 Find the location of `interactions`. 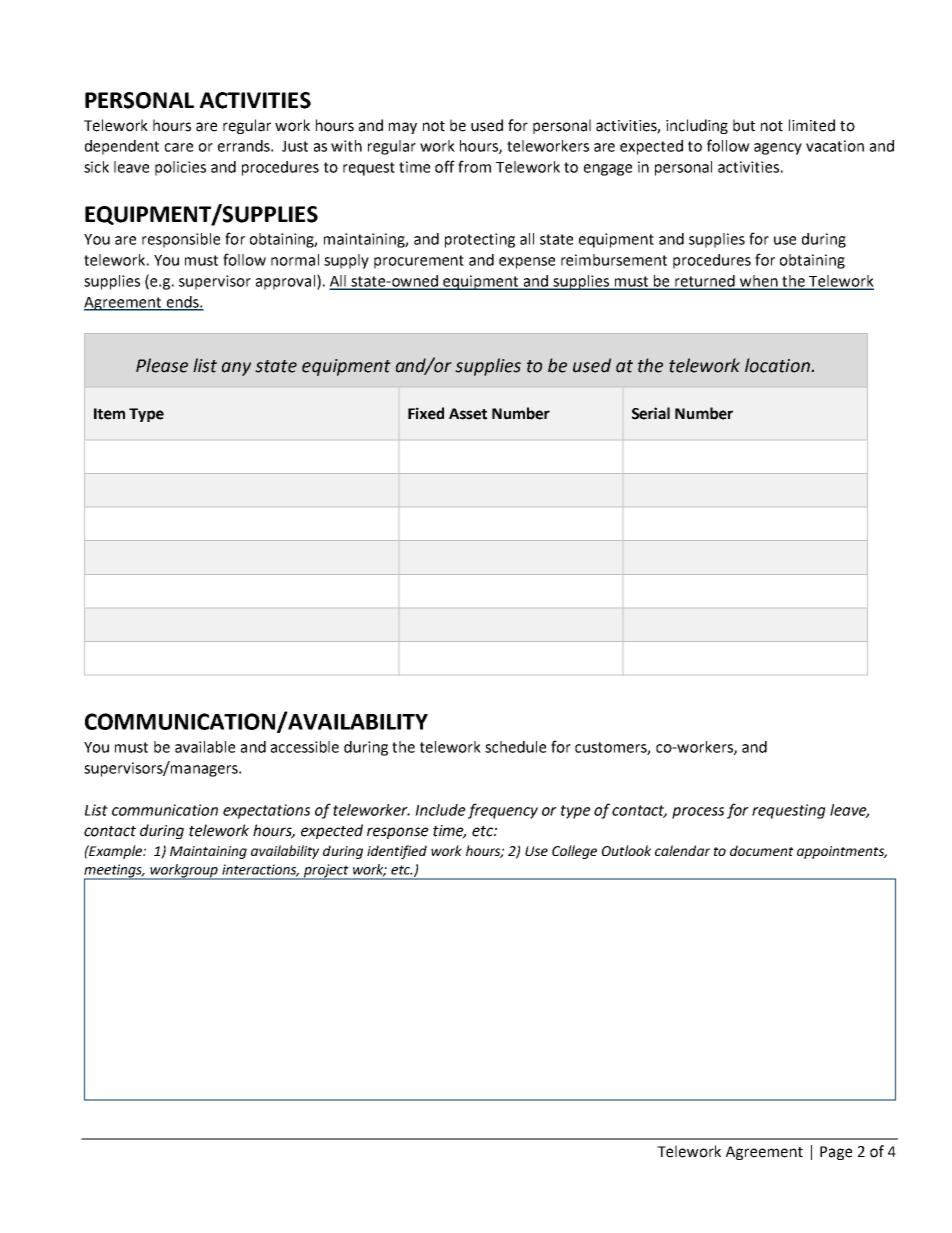

interactions is located at coordinates (260, 870).
